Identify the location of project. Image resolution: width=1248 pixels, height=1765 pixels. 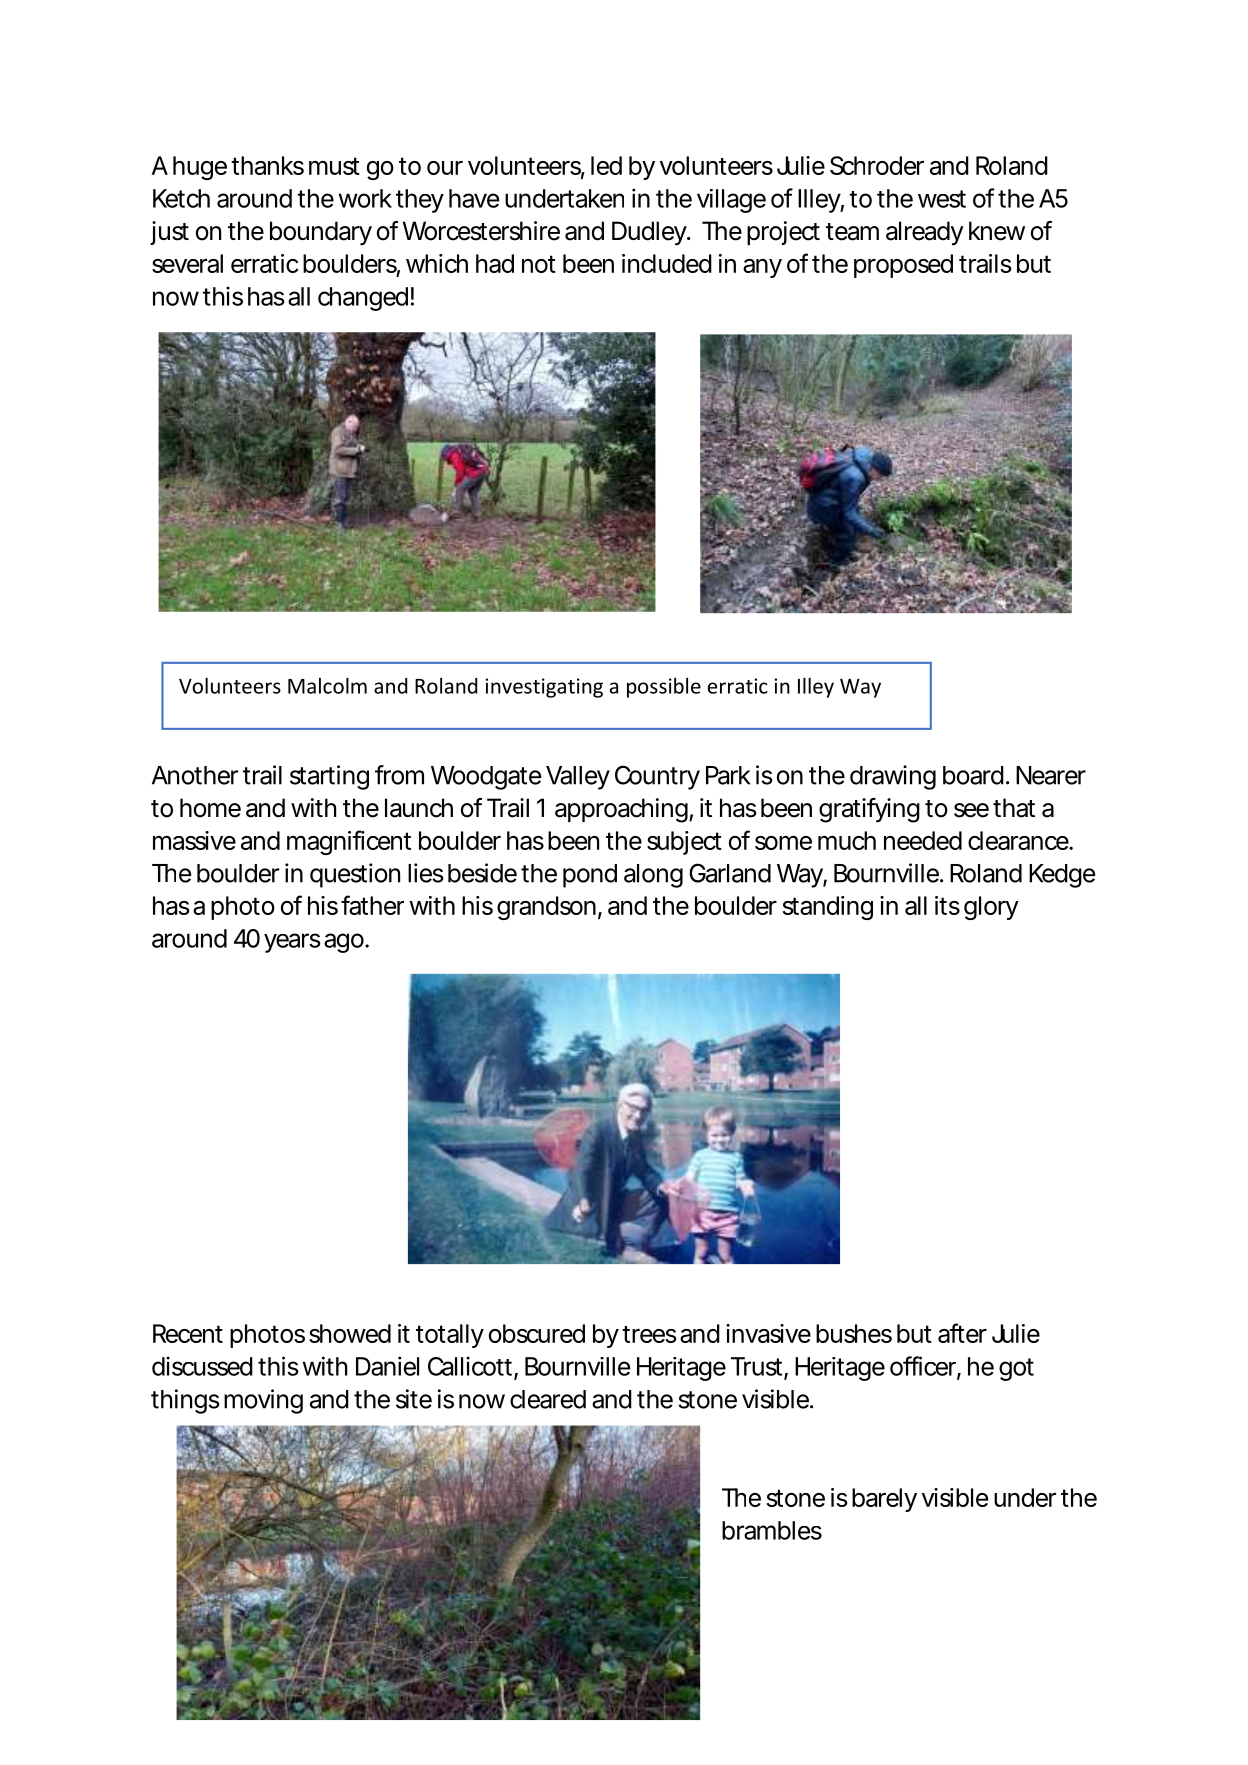
(783, 233).
